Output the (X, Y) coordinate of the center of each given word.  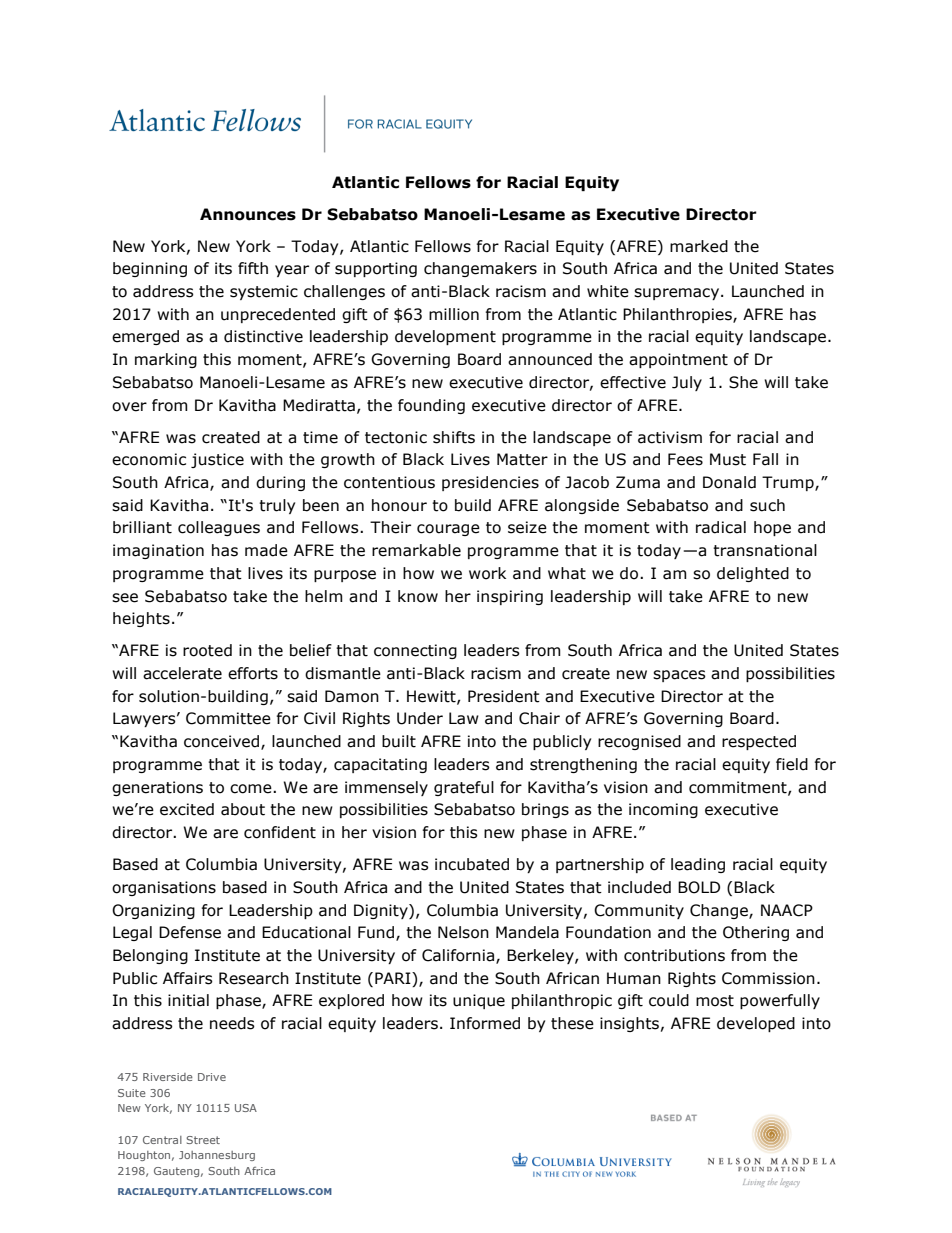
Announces (248, 214)
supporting (376, 269)
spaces (679, 676)
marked (699, 246)
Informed (485, 1023)
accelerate (182, 673)
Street (203, 1140)
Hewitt (432, 697)
